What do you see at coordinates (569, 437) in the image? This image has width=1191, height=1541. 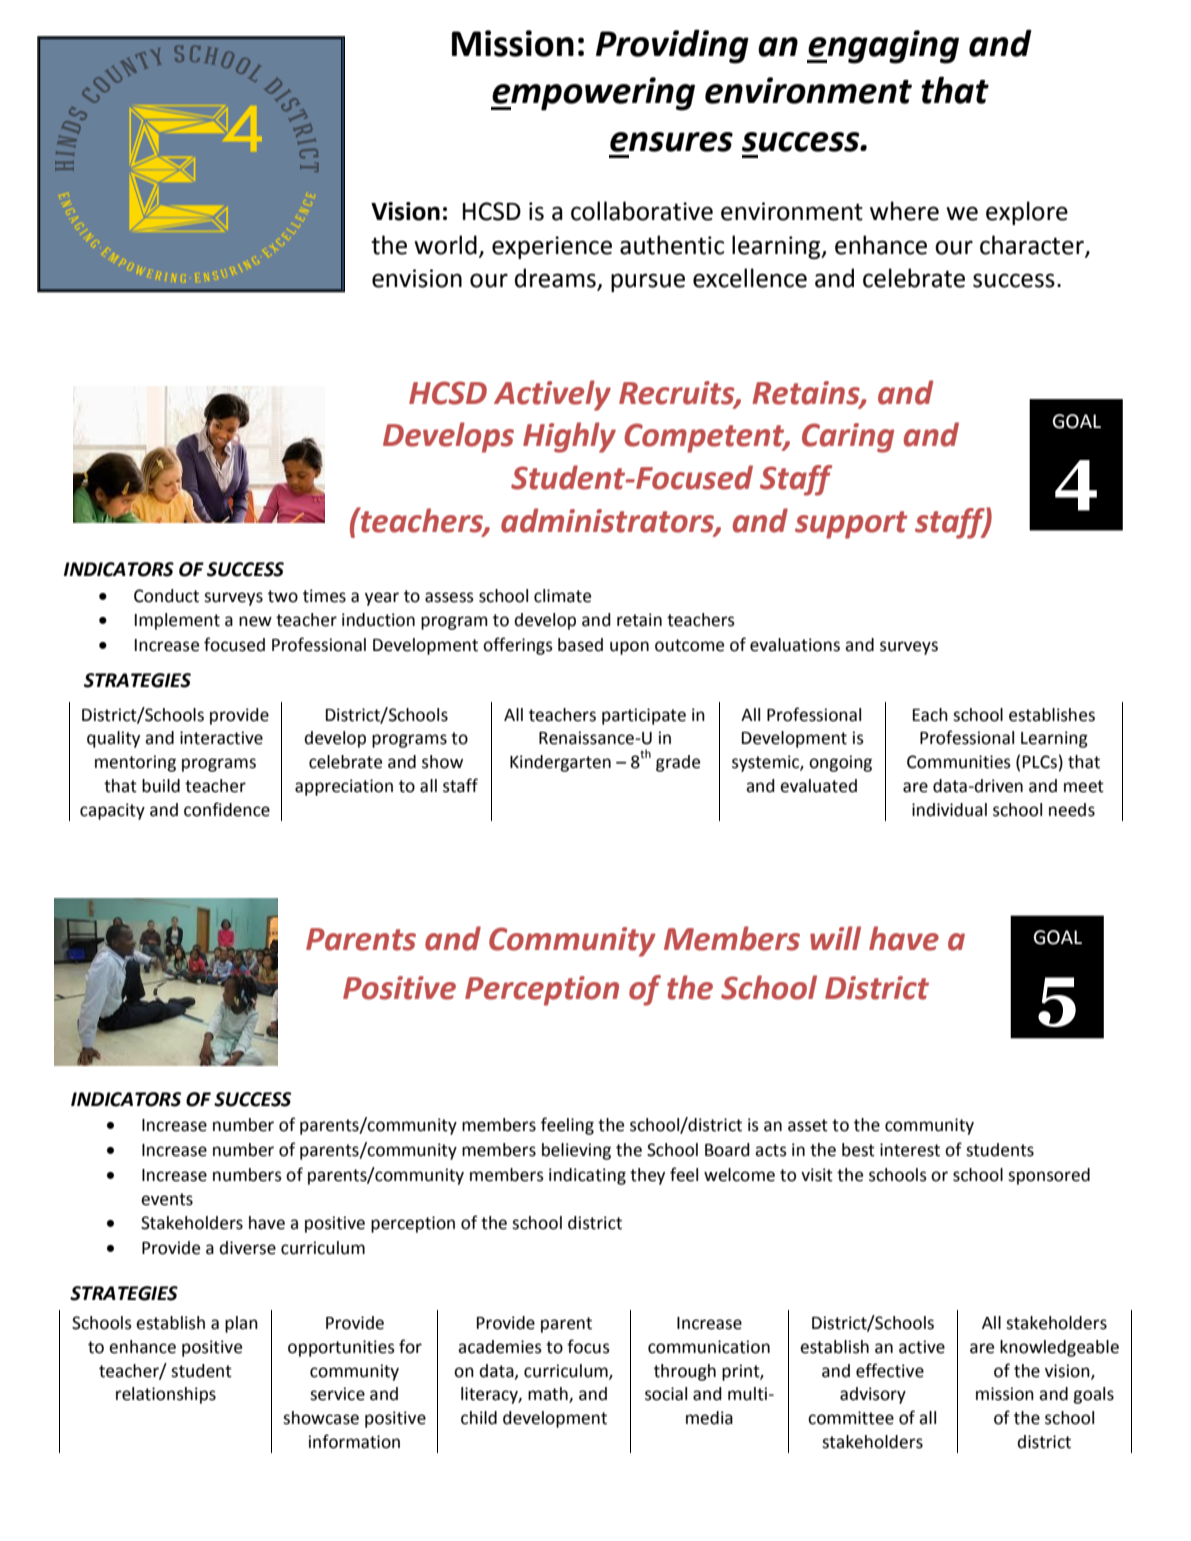 I see `Highly` at bounding box center [569, 437].
